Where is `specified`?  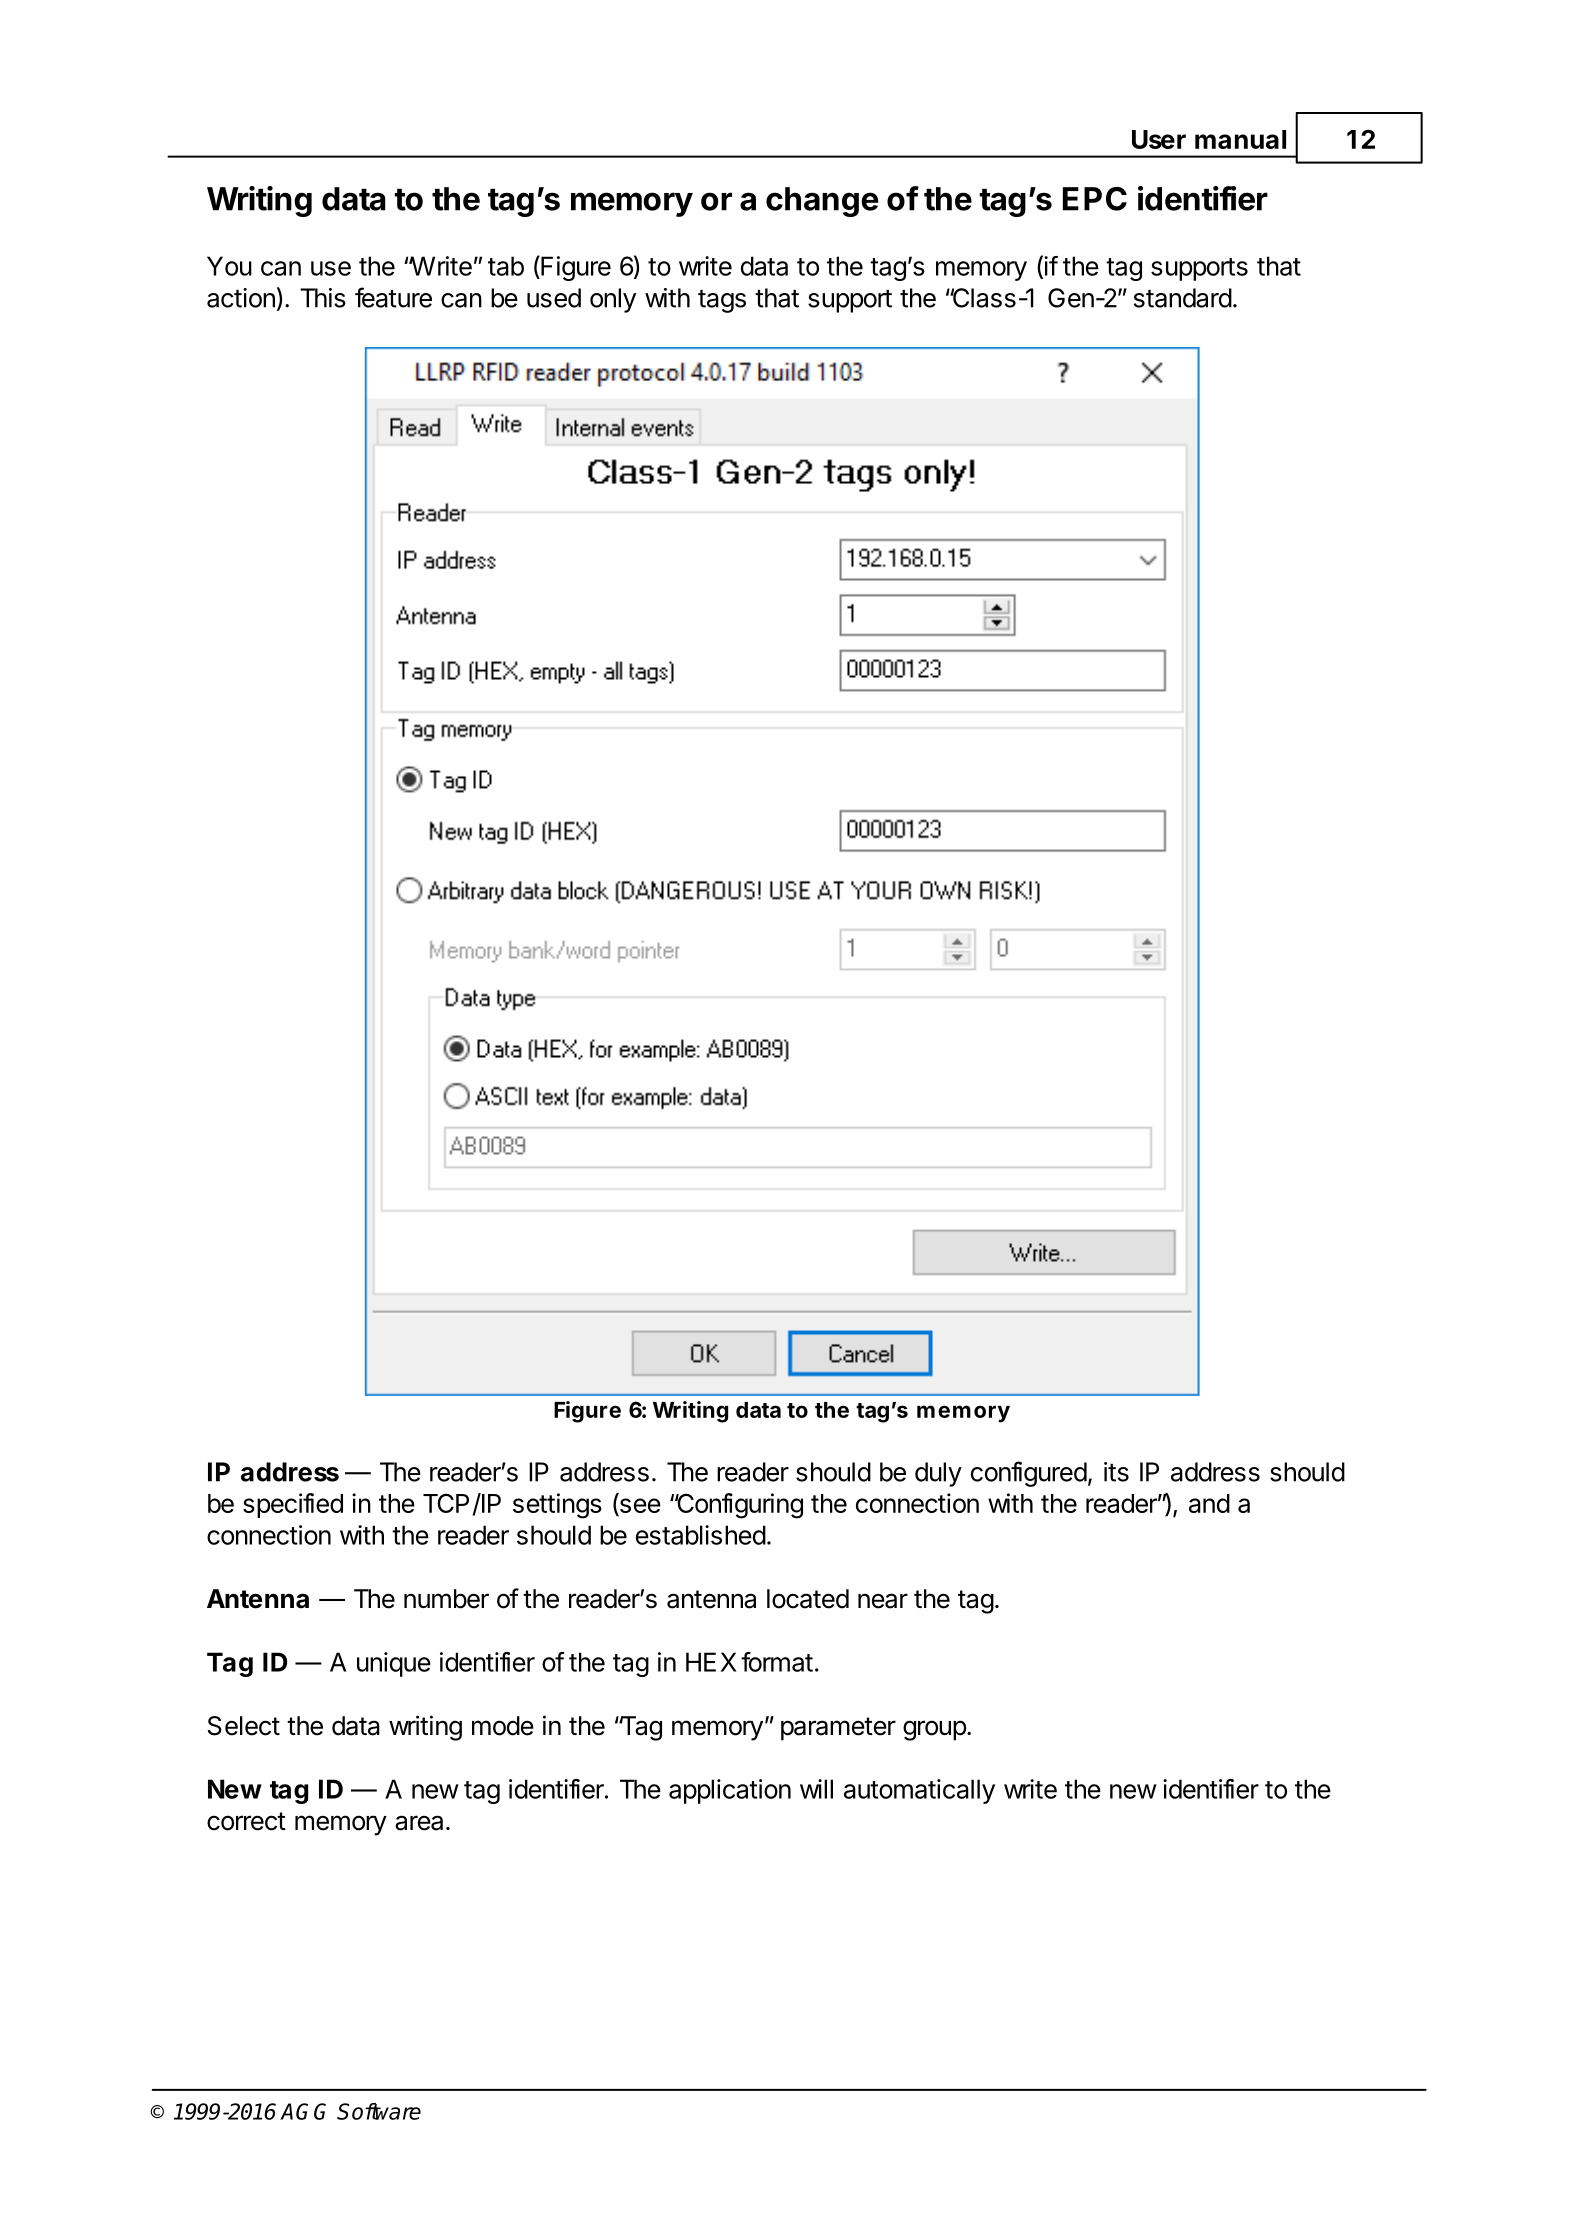
specified is located at coordinates (293, 1505).
